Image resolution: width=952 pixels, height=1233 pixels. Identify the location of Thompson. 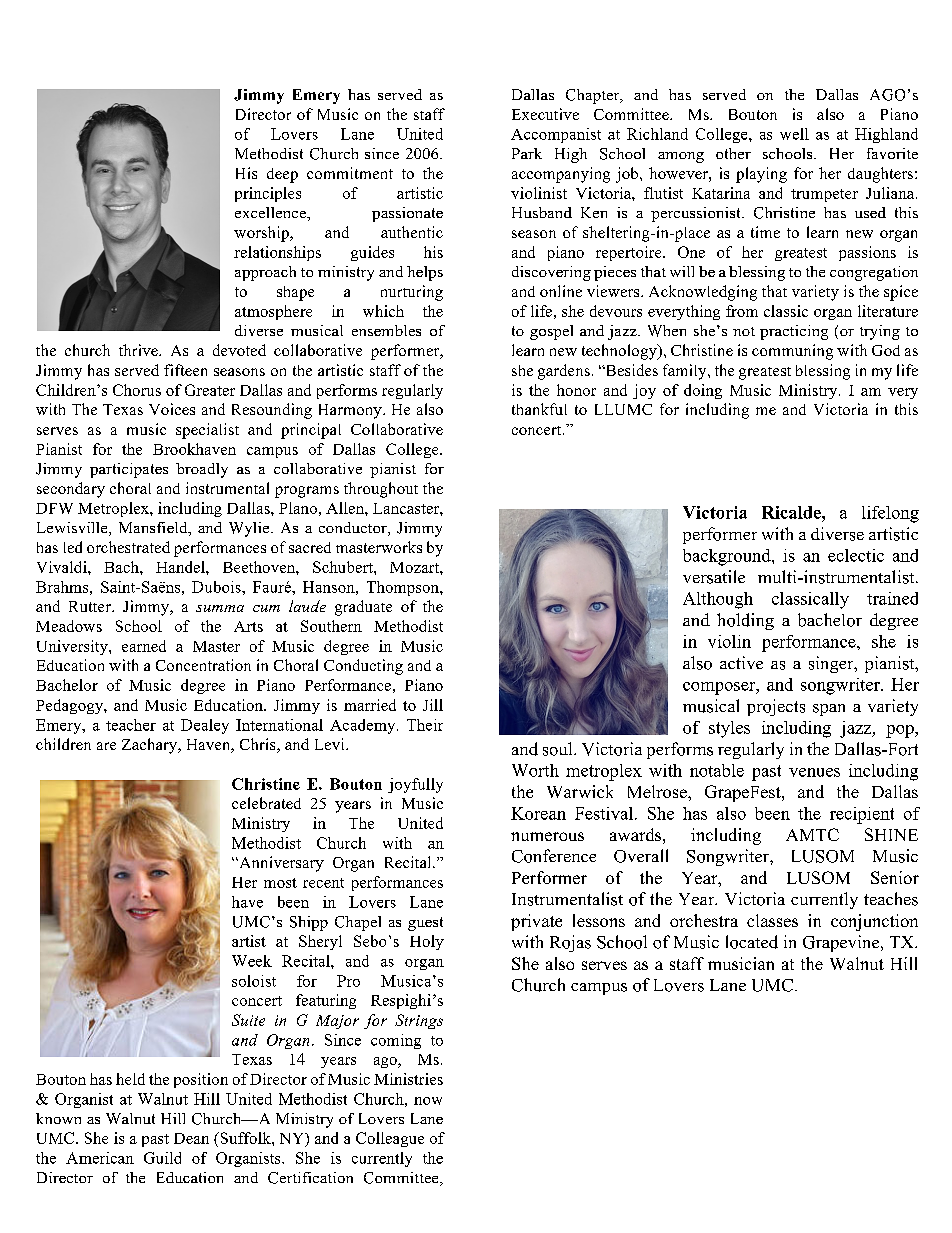
(404, 588).
